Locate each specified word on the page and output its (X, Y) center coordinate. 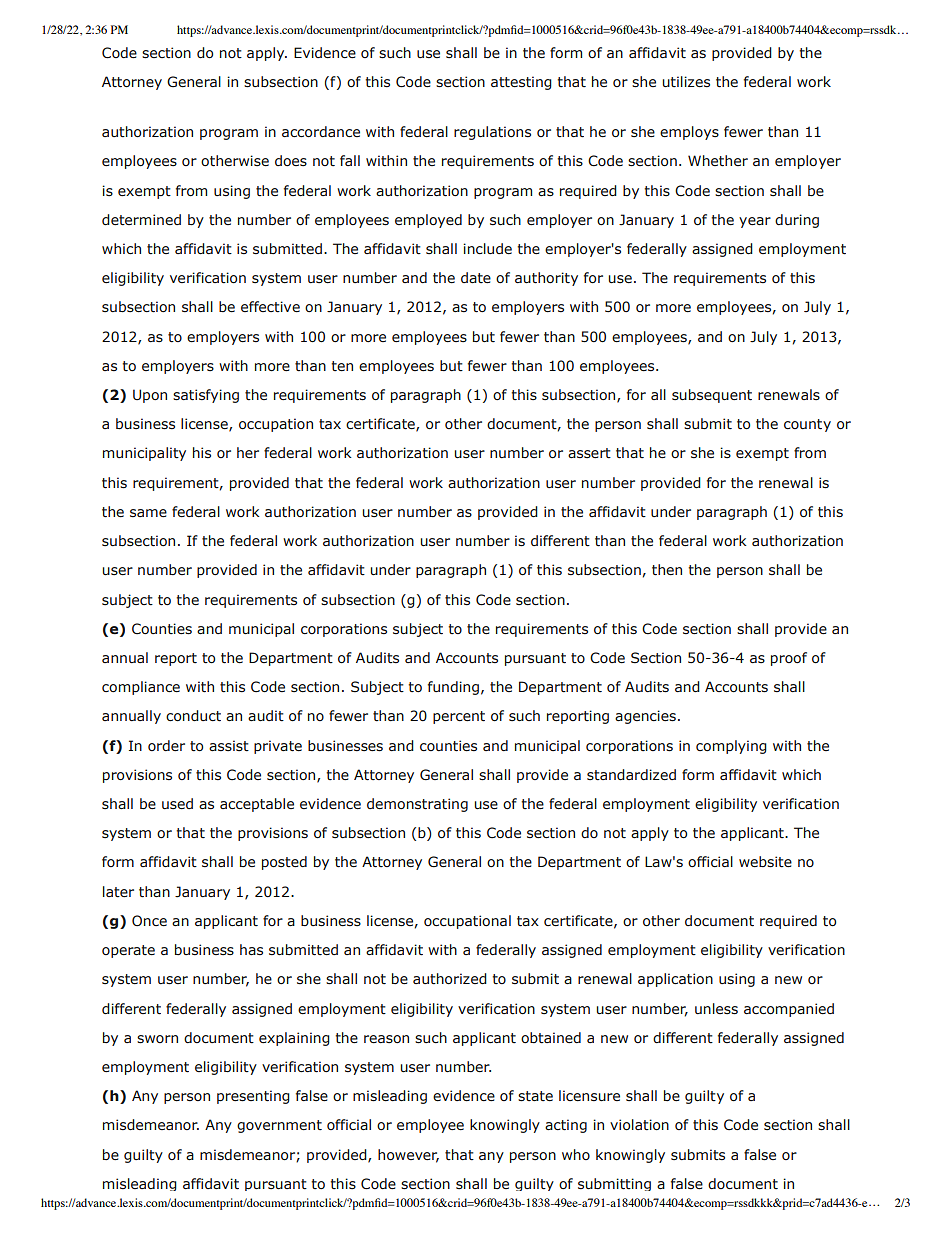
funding (453, 688)
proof (789, 659)
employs (689, 133)
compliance (141, 688)
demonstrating (417, 805)
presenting (253, 1097)
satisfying (206, 396)
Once (149, 921)
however (408, 1155)
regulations (492, 133)
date (476, 277)
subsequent (712, 396)
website (765, 862)
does (291, 160)
